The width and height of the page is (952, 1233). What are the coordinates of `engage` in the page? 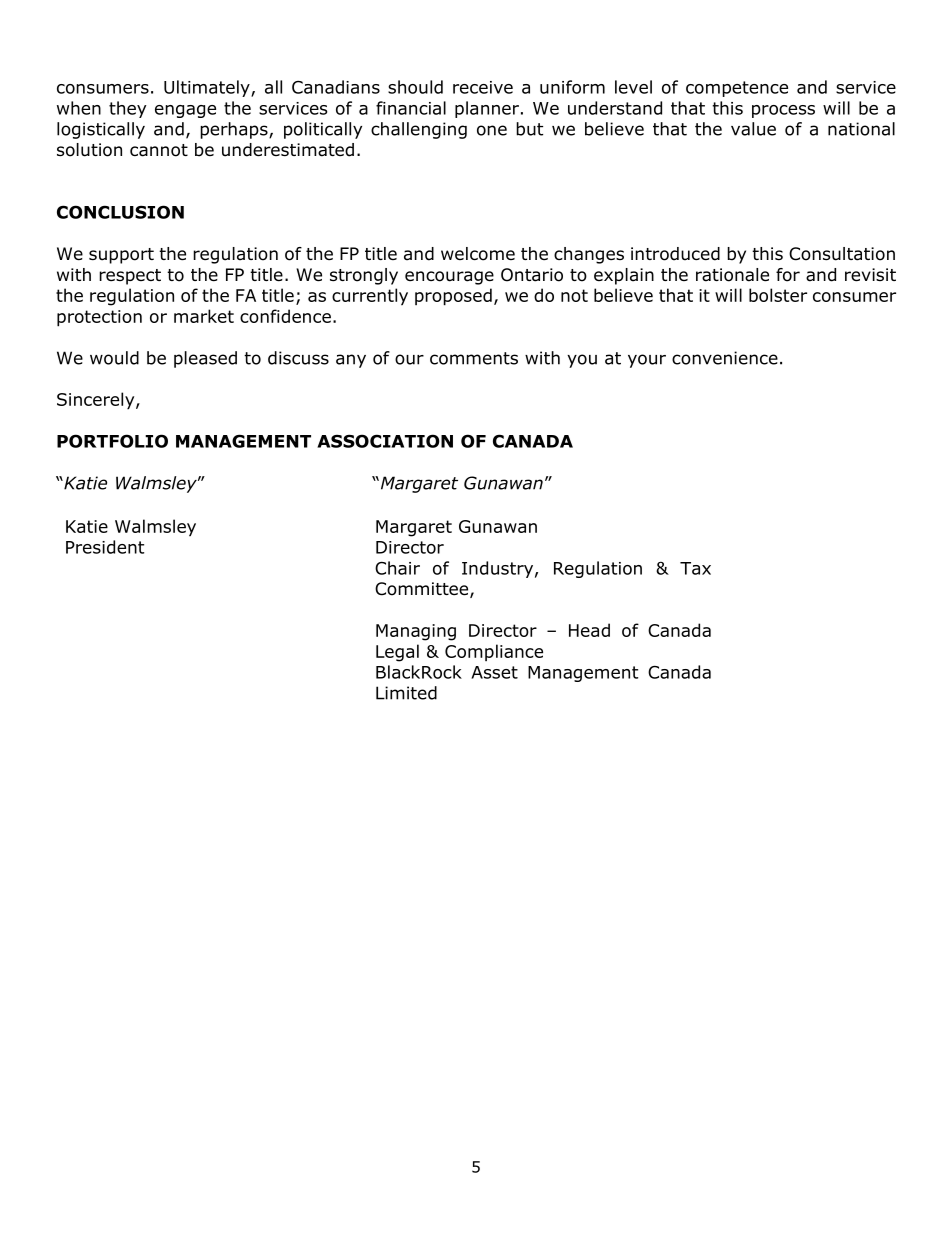 It's located at (185, 111).
